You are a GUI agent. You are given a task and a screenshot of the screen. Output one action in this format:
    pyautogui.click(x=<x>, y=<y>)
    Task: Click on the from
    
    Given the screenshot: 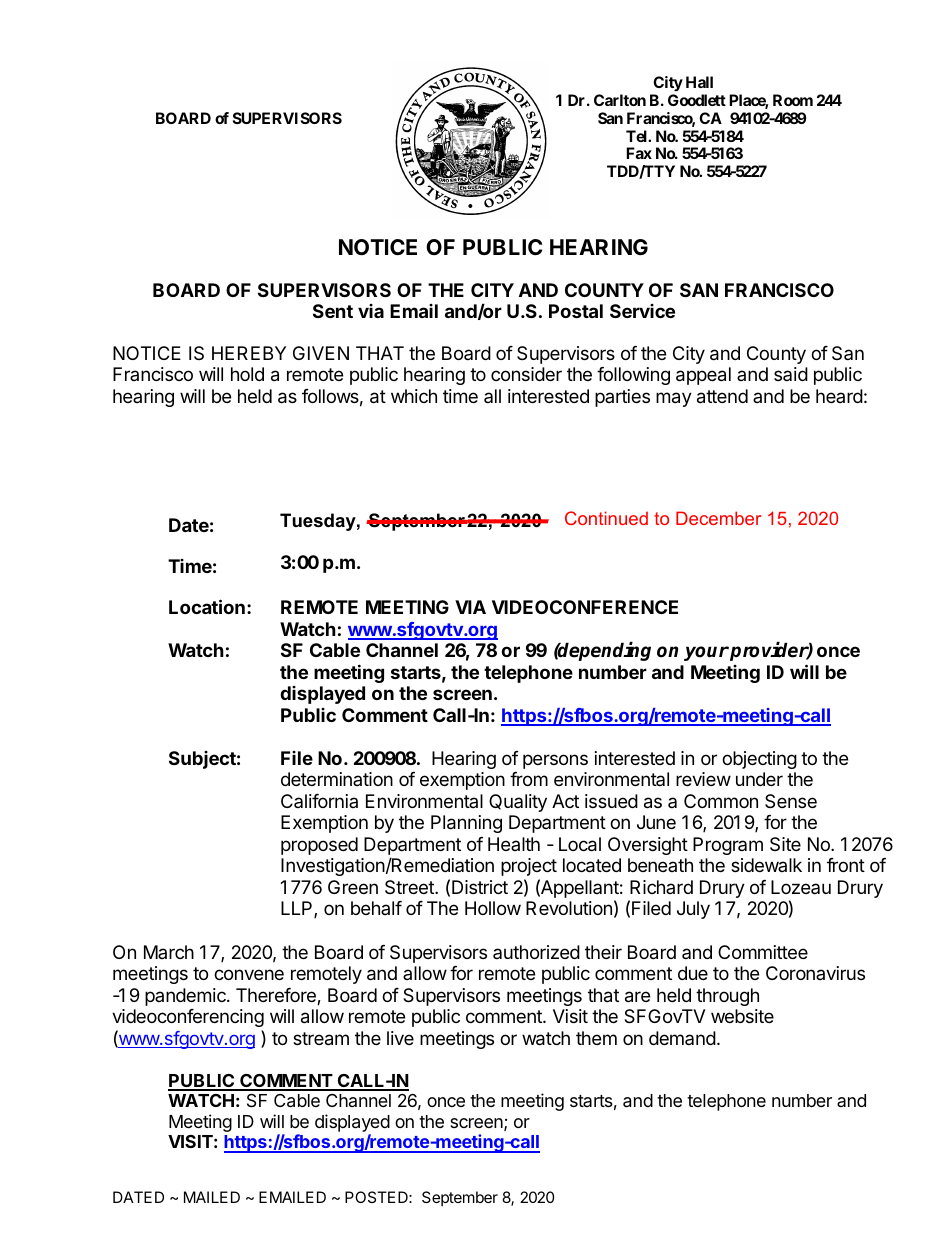 What is the action you would take?
    pyautogui.click(x=529, y=779)
